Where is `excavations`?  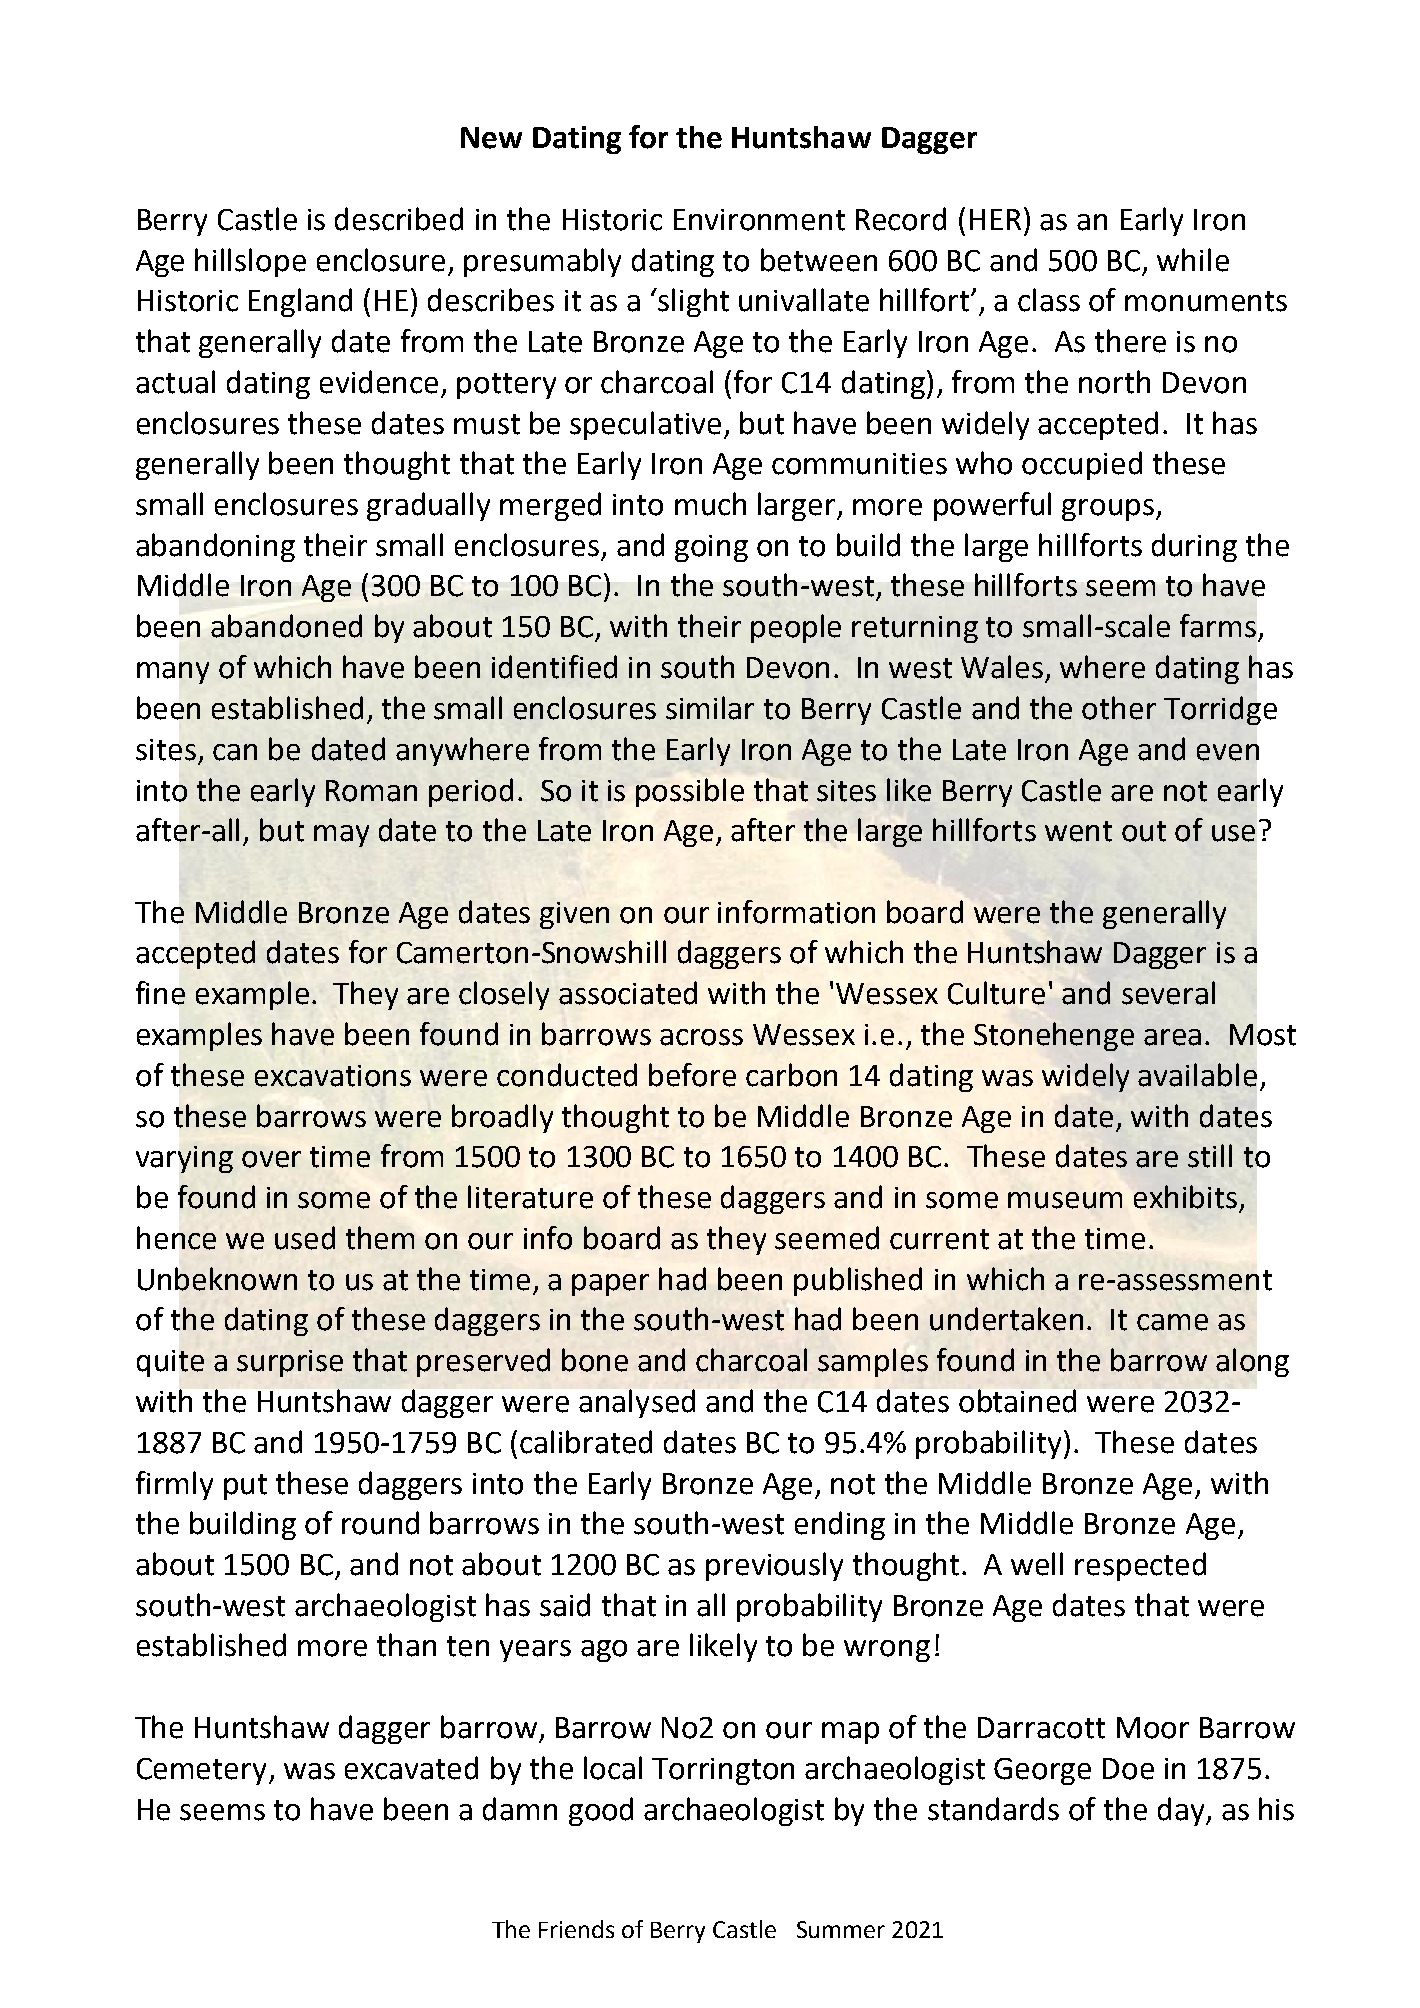 excavations is located at coordinates (333, 1076).
